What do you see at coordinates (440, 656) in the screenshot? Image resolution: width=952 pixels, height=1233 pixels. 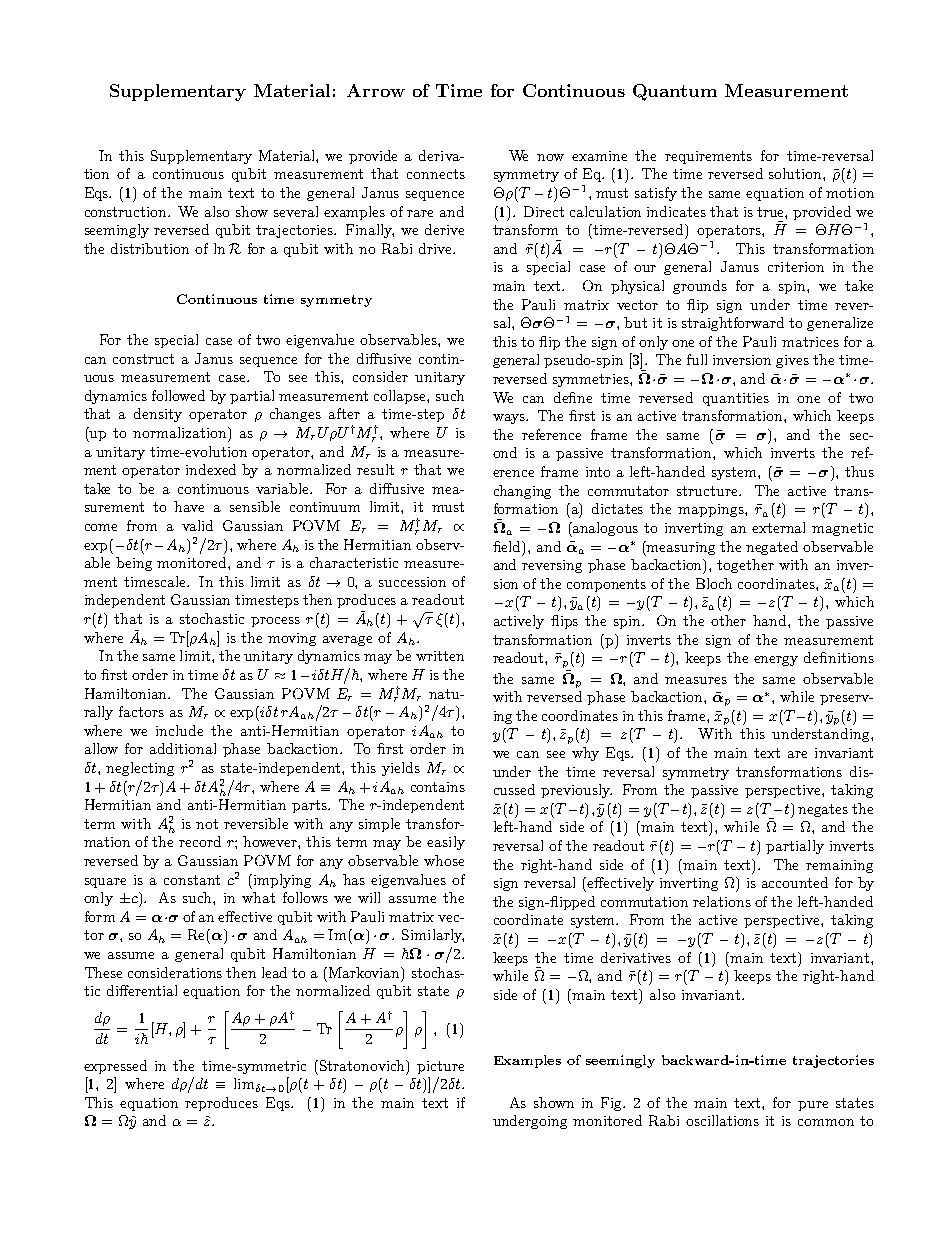 I see `written` at bounding box center [440, 656].
